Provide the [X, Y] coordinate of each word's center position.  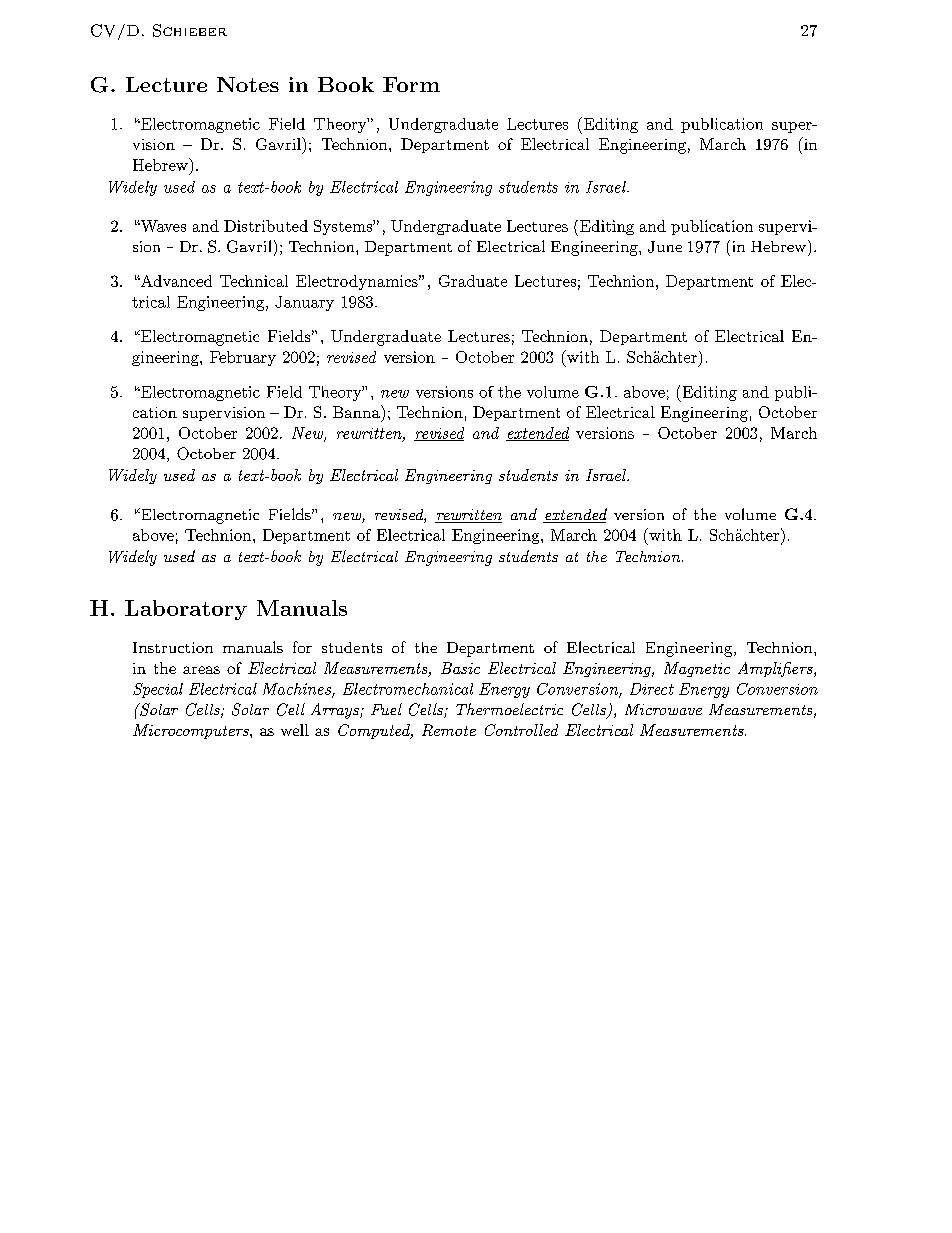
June [665, 247]
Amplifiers [776, 669]
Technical [254, 281]
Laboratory [186, 610]
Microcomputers [192, 731]
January [304, 303]
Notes [248, 84]
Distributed [266, 226]
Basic [460, 668]
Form [411, 84]
